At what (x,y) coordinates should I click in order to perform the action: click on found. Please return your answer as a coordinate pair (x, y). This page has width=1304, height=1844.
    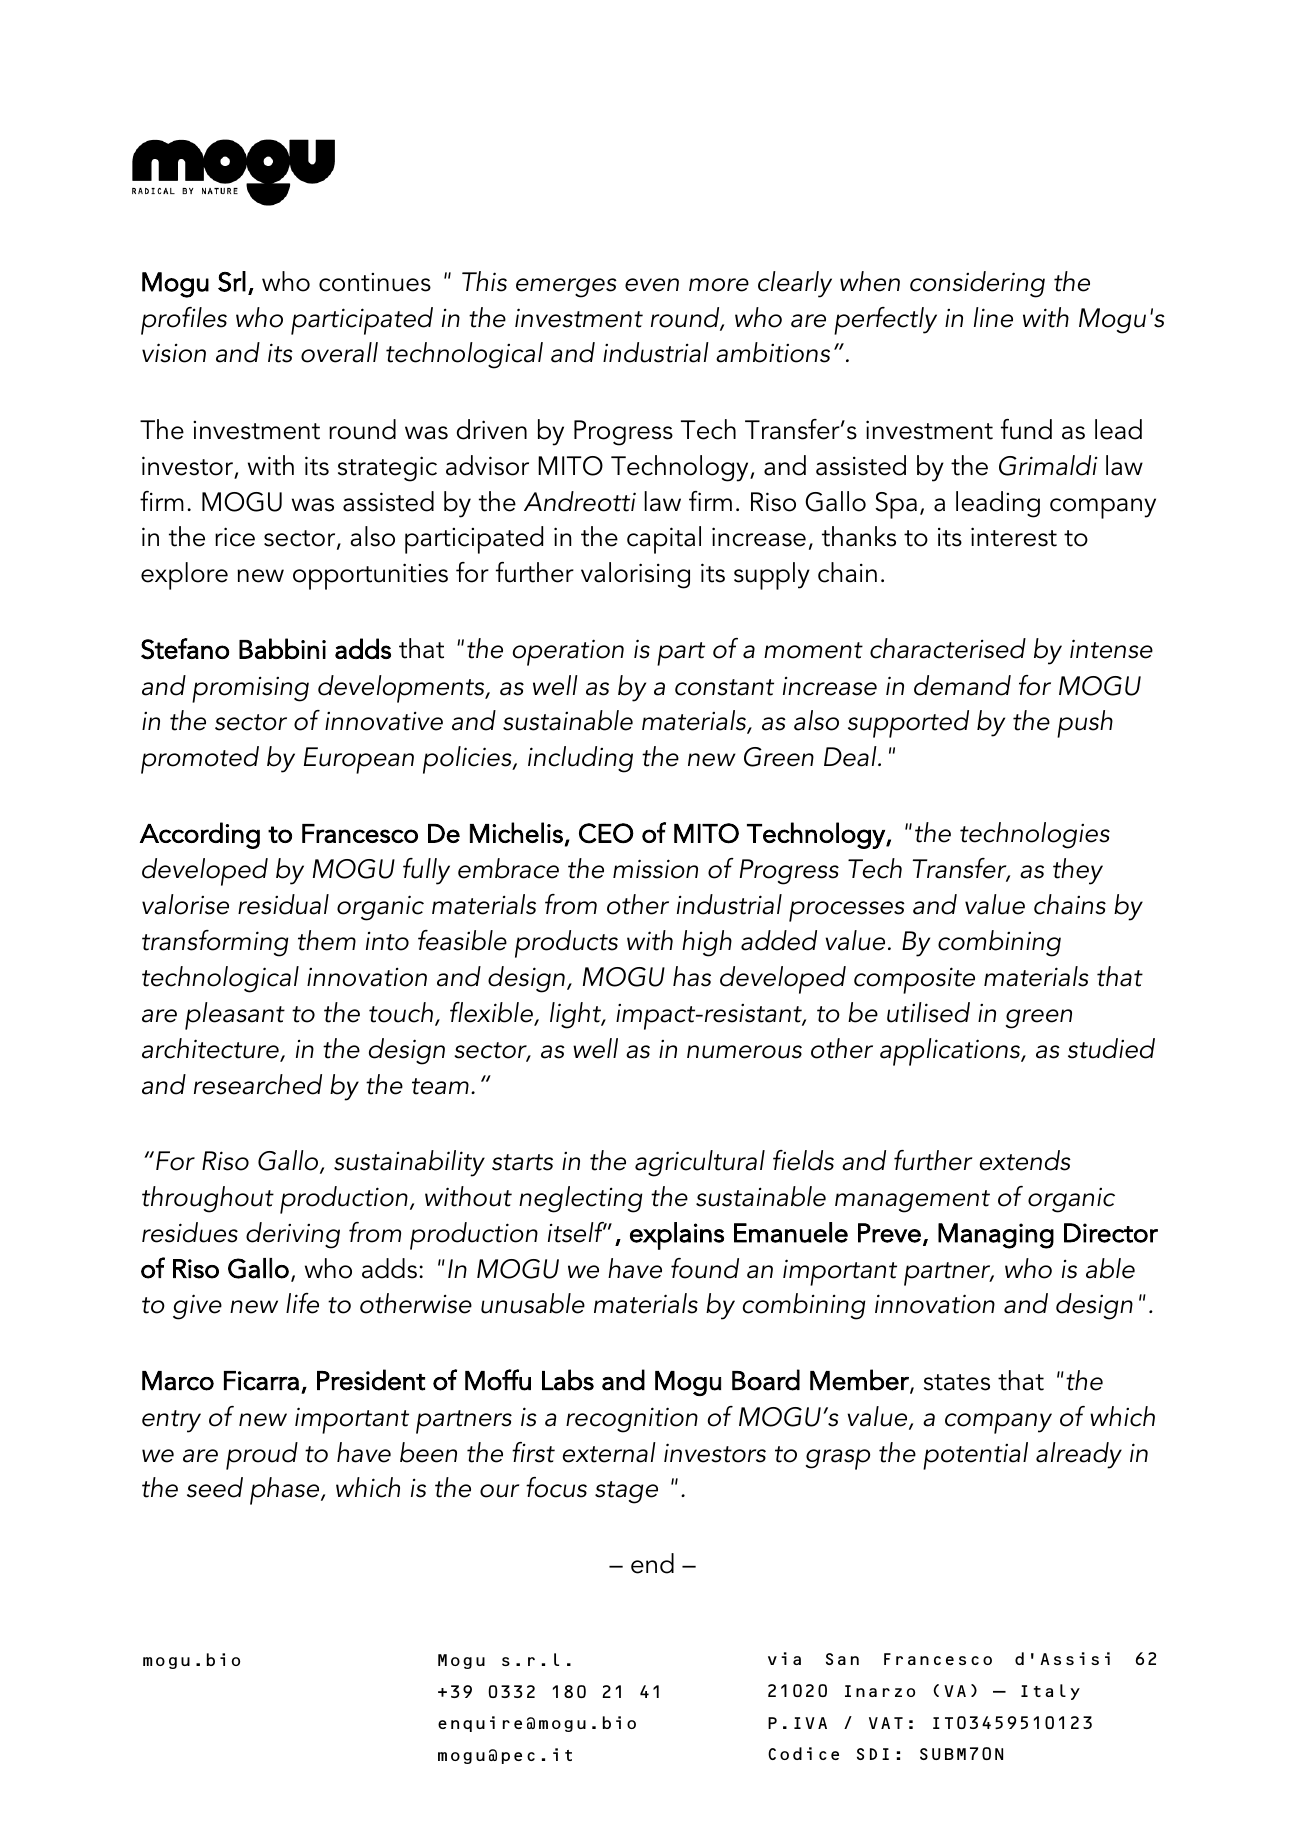
    Looking at the image, I should click on (705, 1268).
